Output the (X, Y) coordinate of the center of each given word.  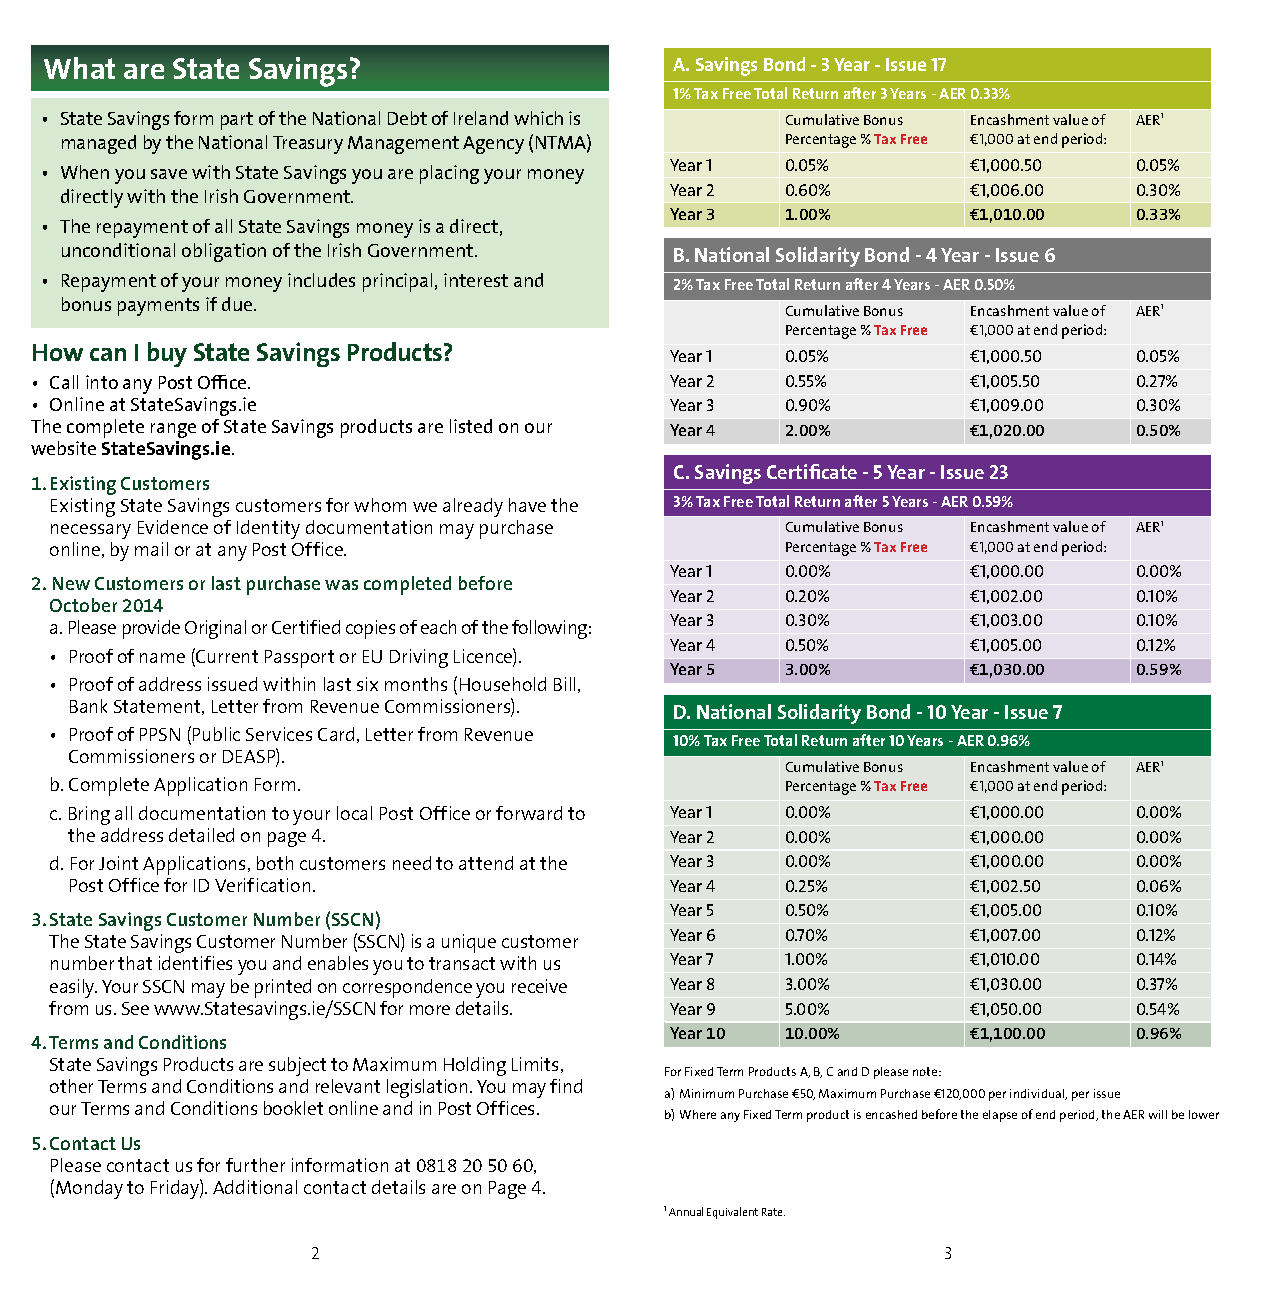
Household (503, 684)
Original (215, 629)
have (527, 505)
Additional (255, 1187)
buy (167, 354)
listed (471, 426)
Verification (262, 885)
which (538, 118)
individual (1038, 1094)
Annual (686, 1211)
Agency (493, 145)
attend (486, 863)
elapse (1000, 1116)
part (237, 121)
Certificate (812, 471)
